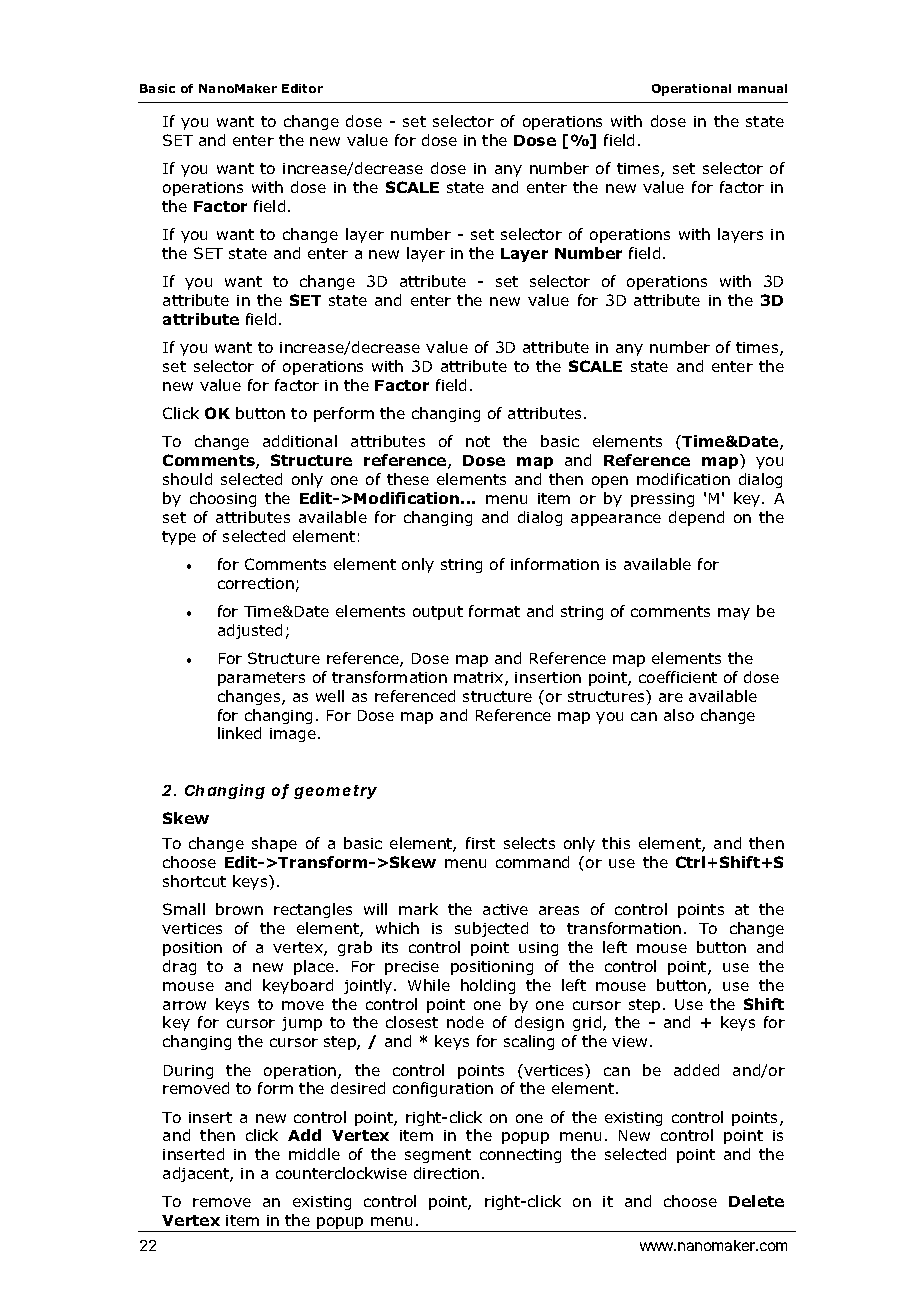 This page has width=924, height=1308. Describe the element at coordinates (446, 1173) in the page. I see `direction` at that location.
